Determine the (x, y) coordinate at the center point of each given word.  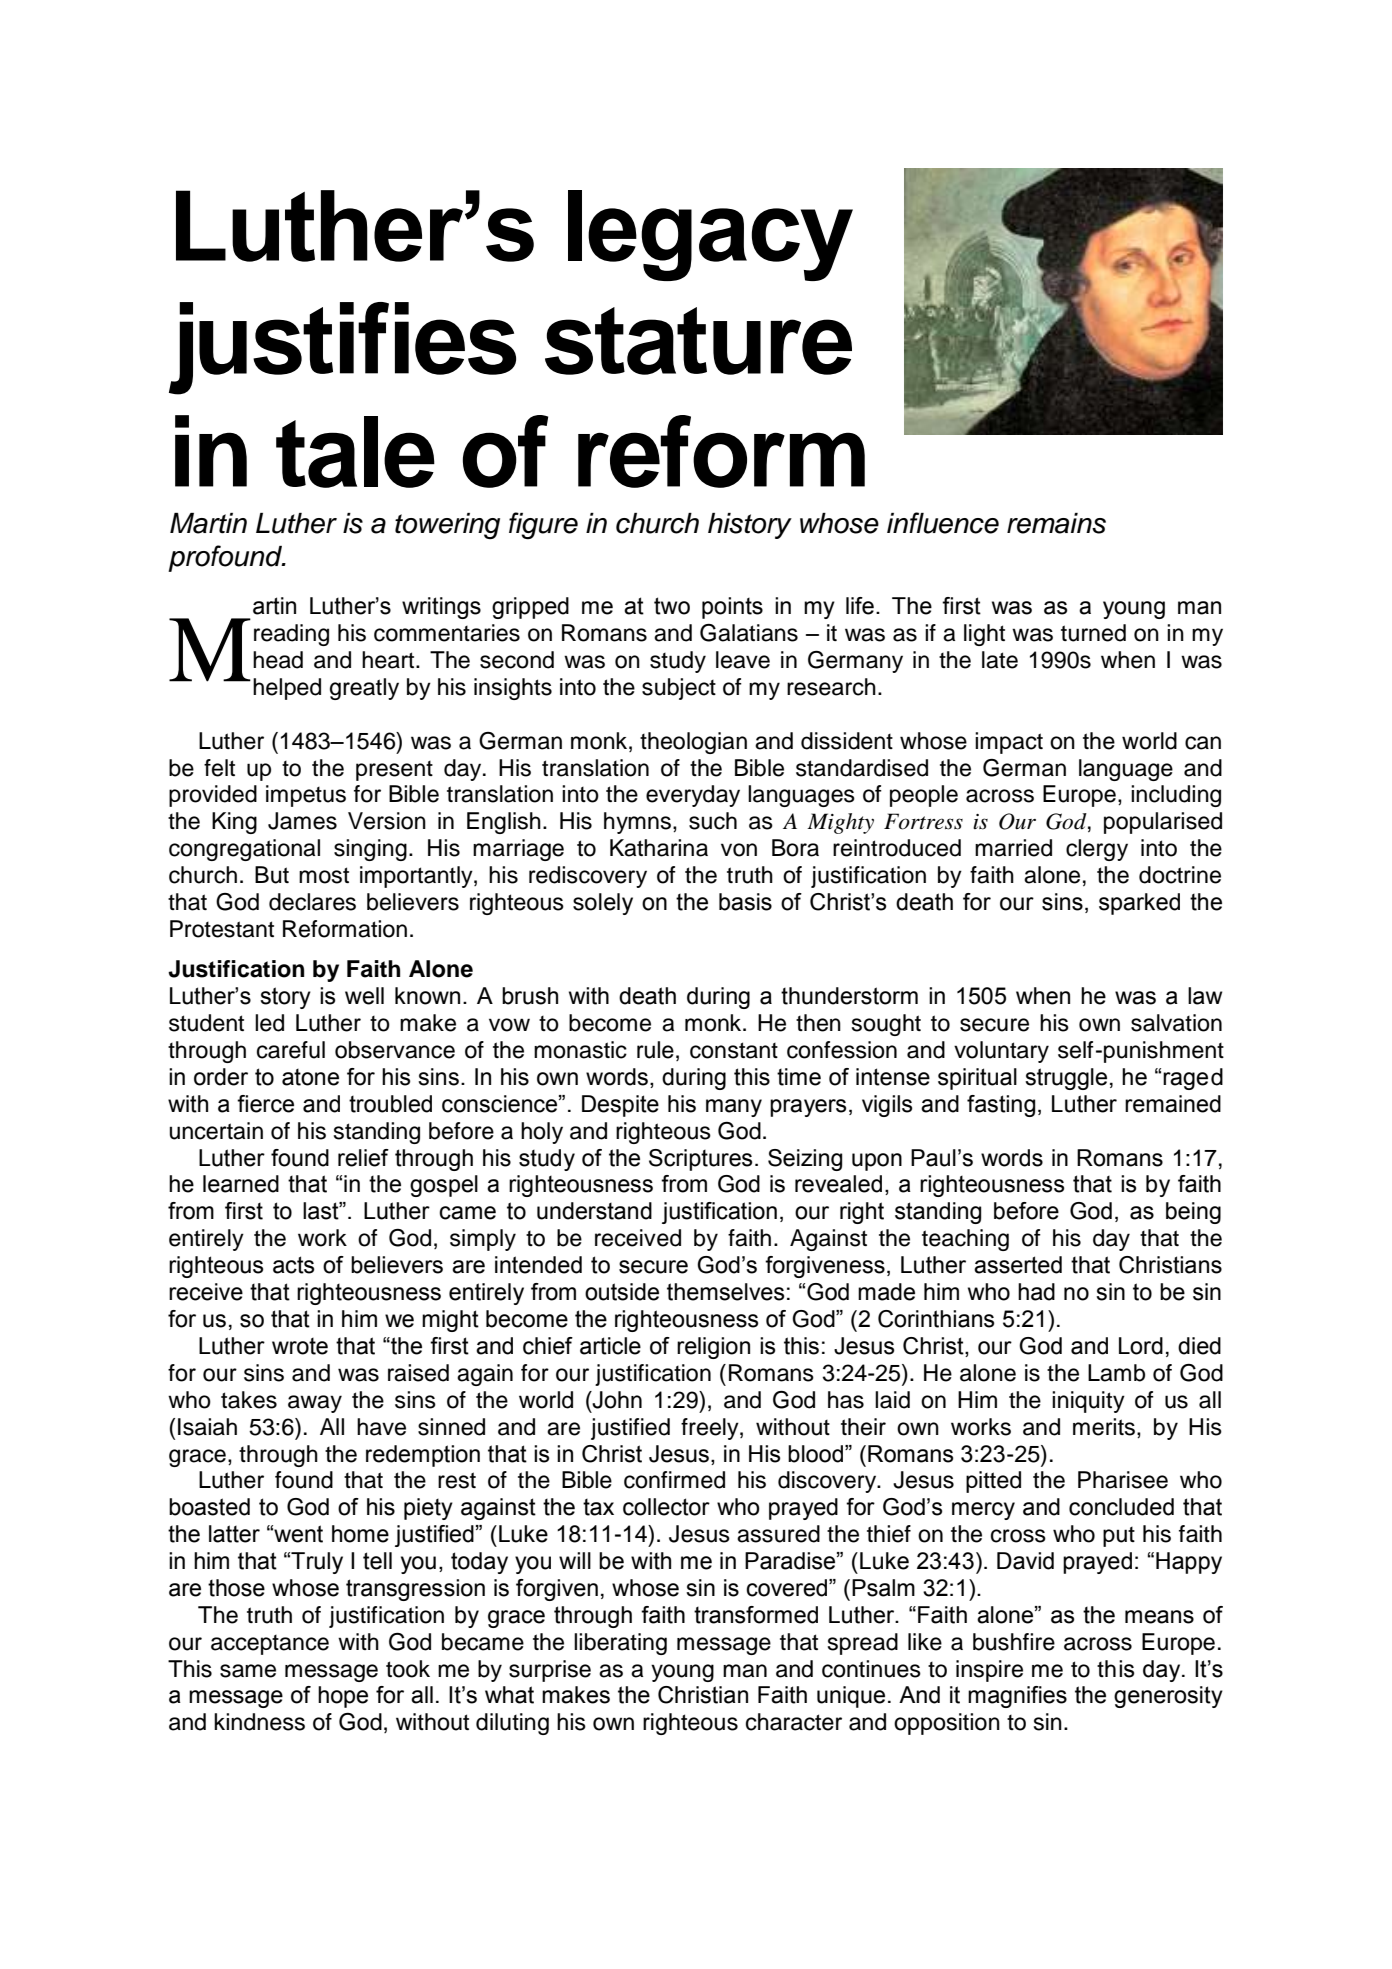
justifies (342, 348)
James (302, 821)
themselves (725, 1292)
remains (1056, 523)
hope (343, 1697)
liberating (620, 1644)
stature (698, 341)
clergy (1097, 850)
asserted (1018, 1265)
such (713, 821)
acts (293, 1265)
